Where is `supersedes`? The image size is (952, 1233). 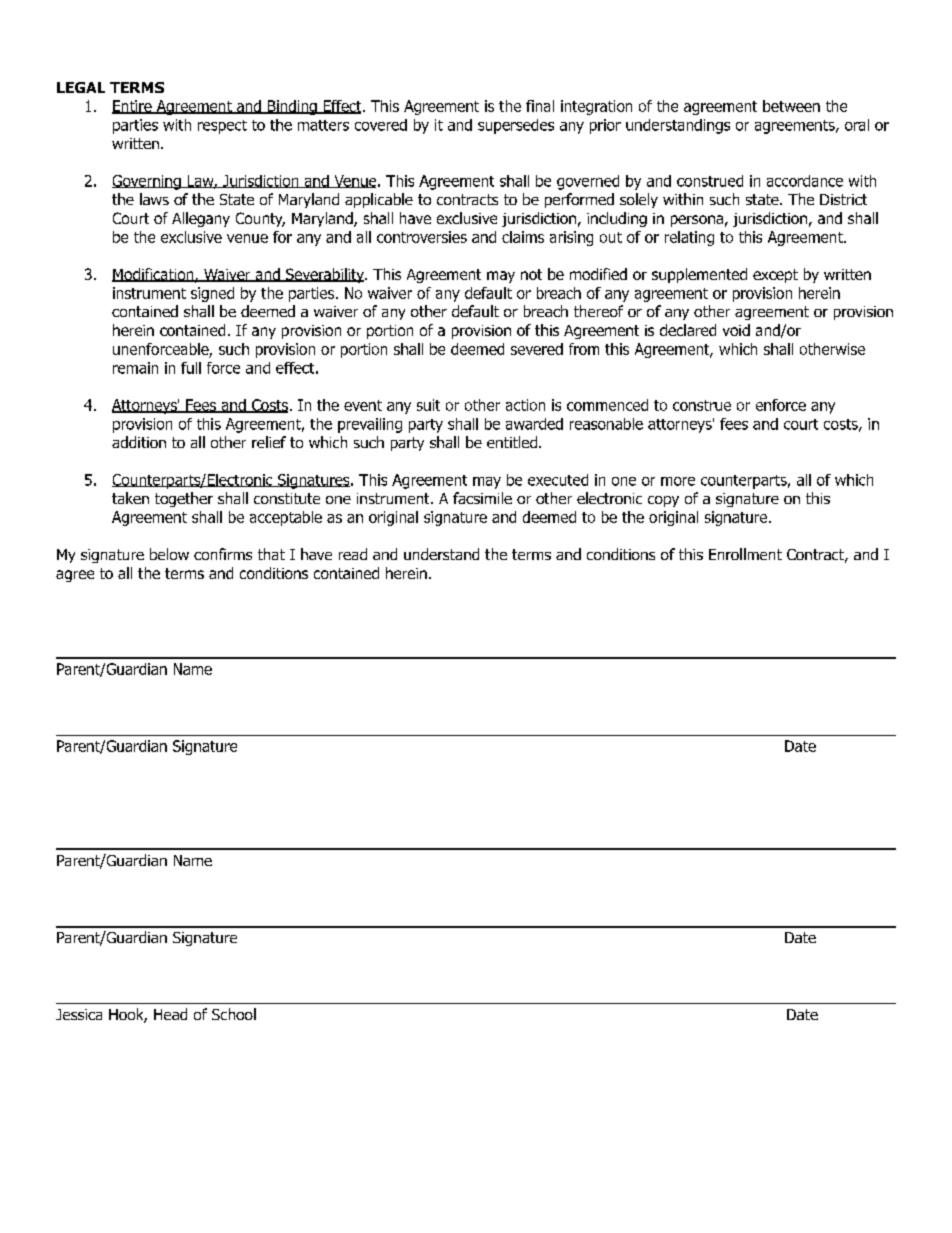 supersedes is located at coordinates (516, 126).
